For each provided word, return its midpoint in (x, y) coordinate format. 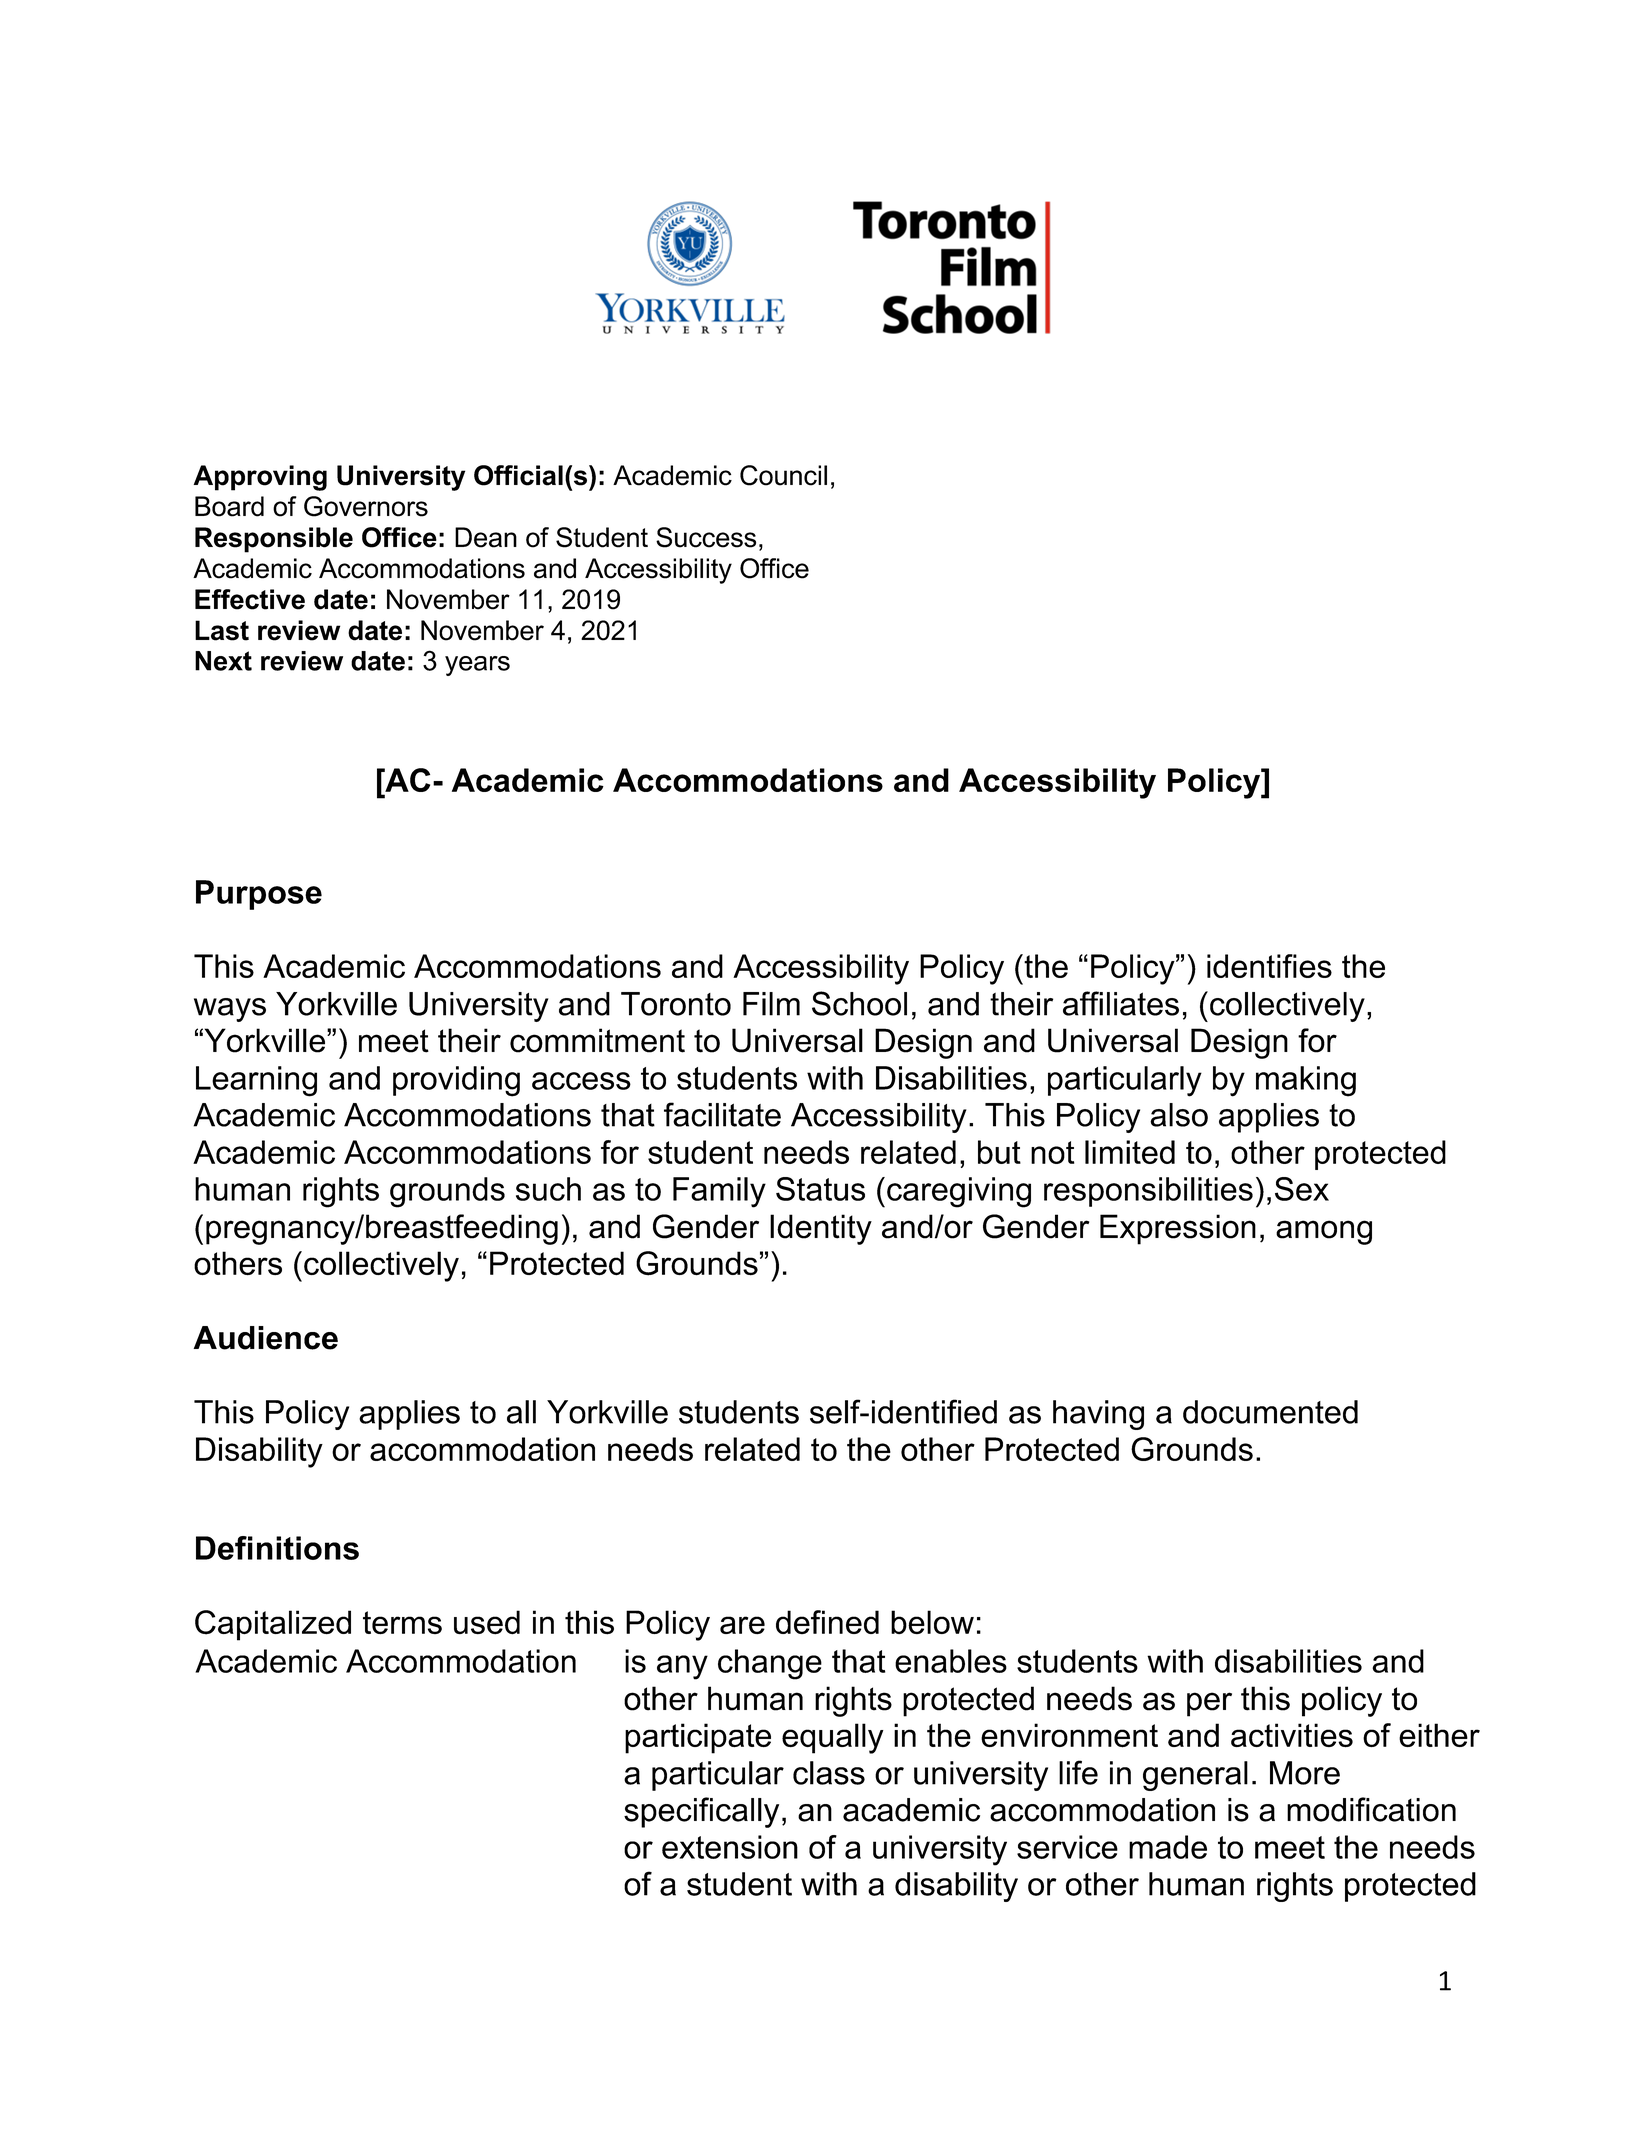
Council (783, 475)
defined (827, 1622)
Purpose (259, 895)
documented (1270, 1412)
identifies (1269, 966)
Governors (366, 506)
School (859, 1003)
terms (402, 1622)
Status (820, 1189)
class (829, 1773)
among (1324, 1232)
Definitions (277, 1548)
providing (456, 1081)
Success (706, 537)
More (1305, 1773)
